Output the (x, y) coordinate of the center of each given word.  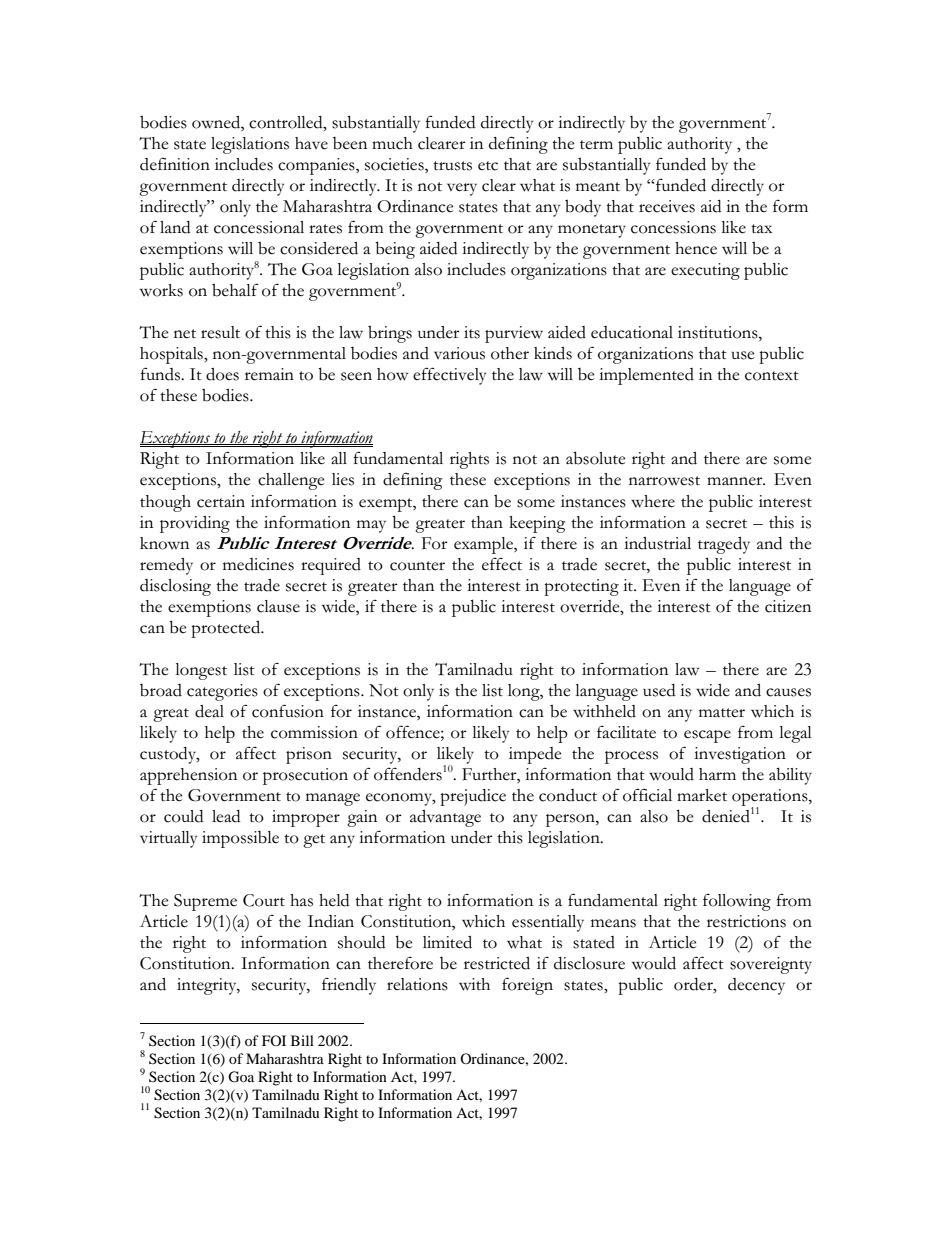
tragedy (724, 545)
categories (222, 692)
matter (722, 713)
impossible (240, 839)
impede (535, 755)
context (772, 376)
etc (488, 166)
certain (221, 501)
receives (667, 206)
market (702, 795)
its (472, 332)
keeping (537, 524)
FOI (274, 1040)
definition (175, 164)
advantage (445, 818)
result (220, 332)
